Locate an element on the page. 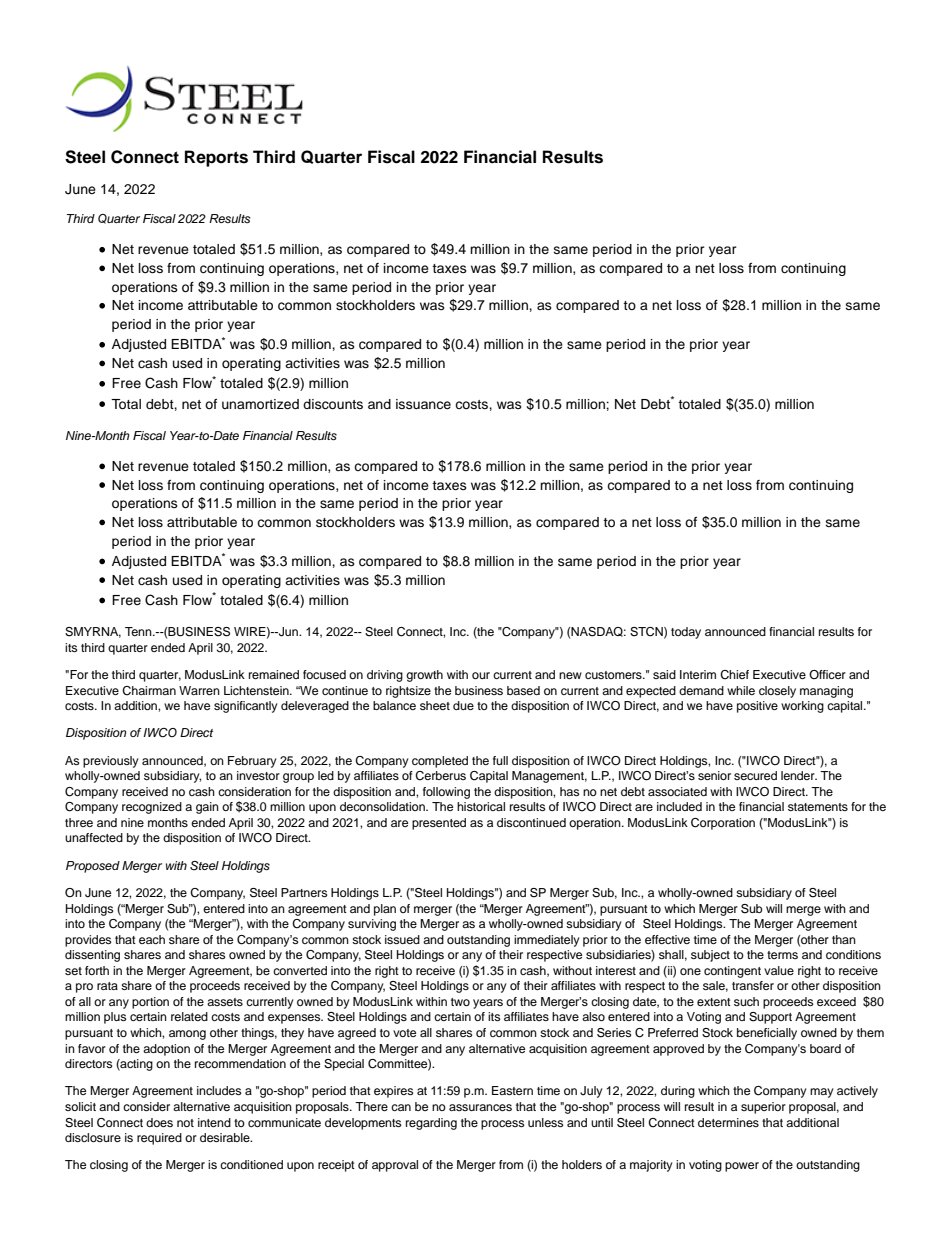 This page has height=1233, width=952. SMYRNA is located at coordinates (93, 632).
